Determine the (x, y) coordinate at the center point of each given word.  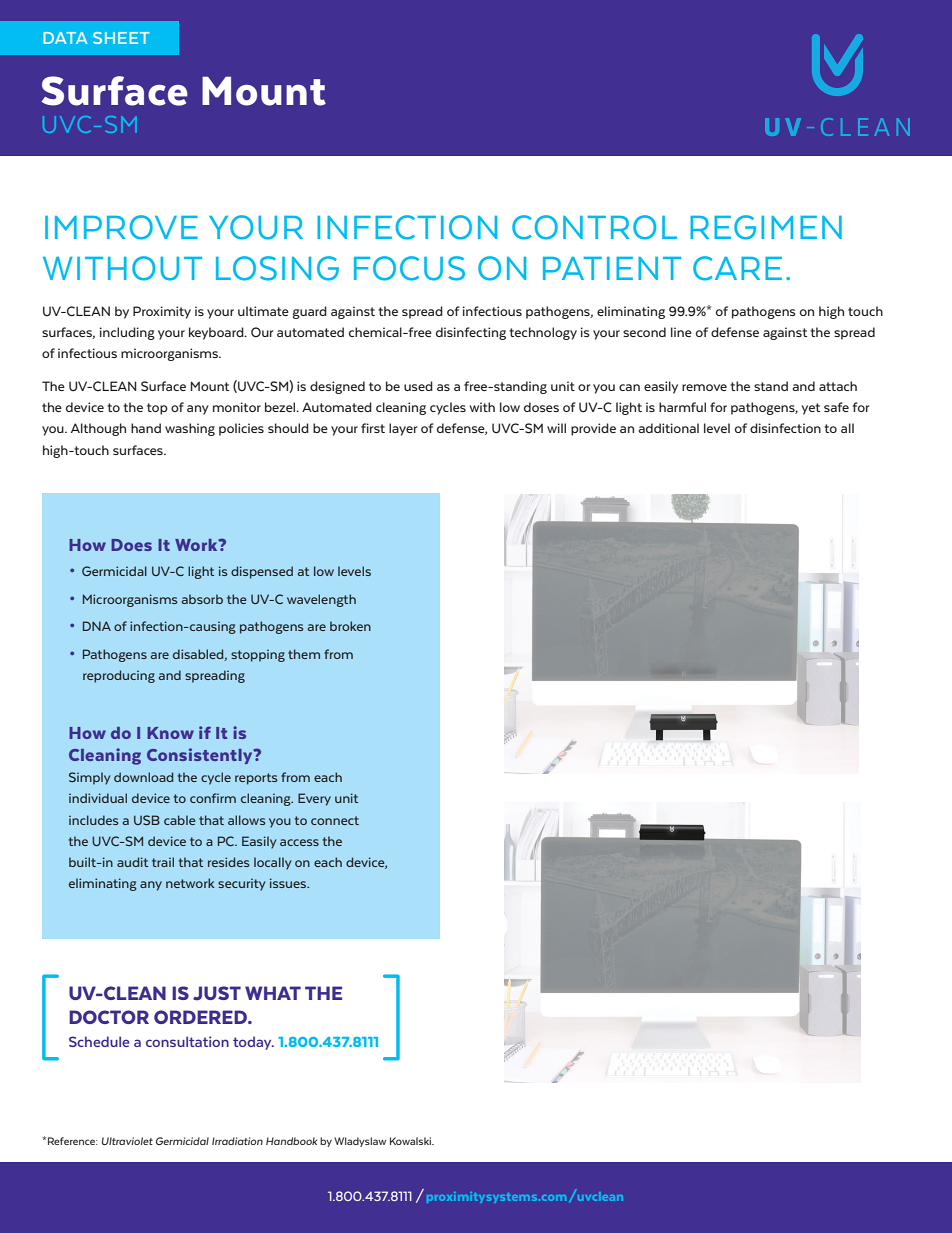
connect (335, 820)
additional (668, 428)
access (299, 842)
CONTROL (594, 227)
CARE (737, 268)
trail (163, 862)
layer (403, 429)
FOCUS (409, 268)
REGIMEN (766, 227)
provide (593, 429)
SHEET (121, 38)
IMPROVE (121, 227)
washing (190, 429)
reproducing (119, 676)
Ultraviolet (127, 1141)
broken (350, 626)
